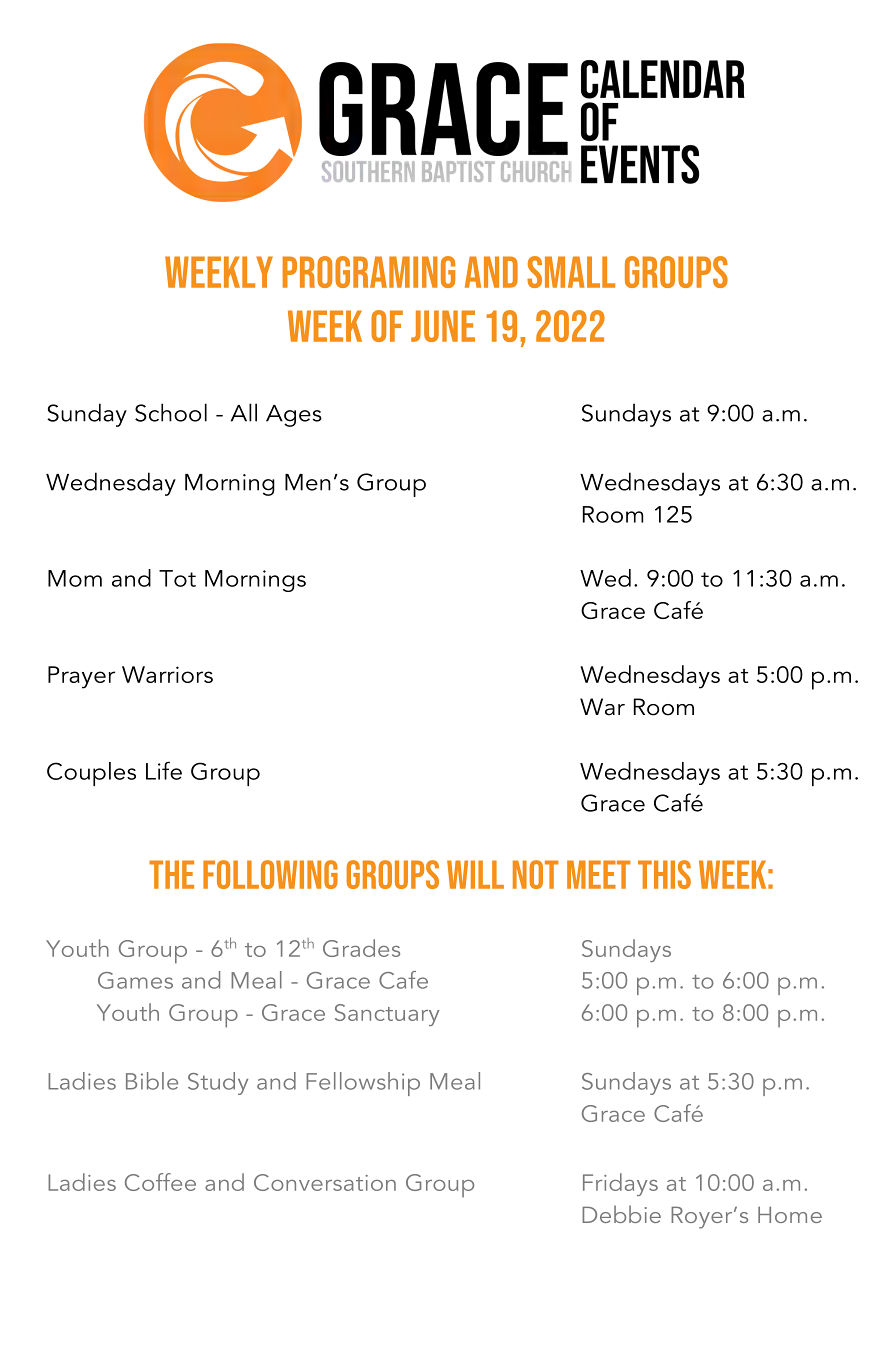 The width and height of the page is (887, 1372). What do you see at coordinates (171, 412) in the page?
I see `School` at bounding box center [171, 412].
